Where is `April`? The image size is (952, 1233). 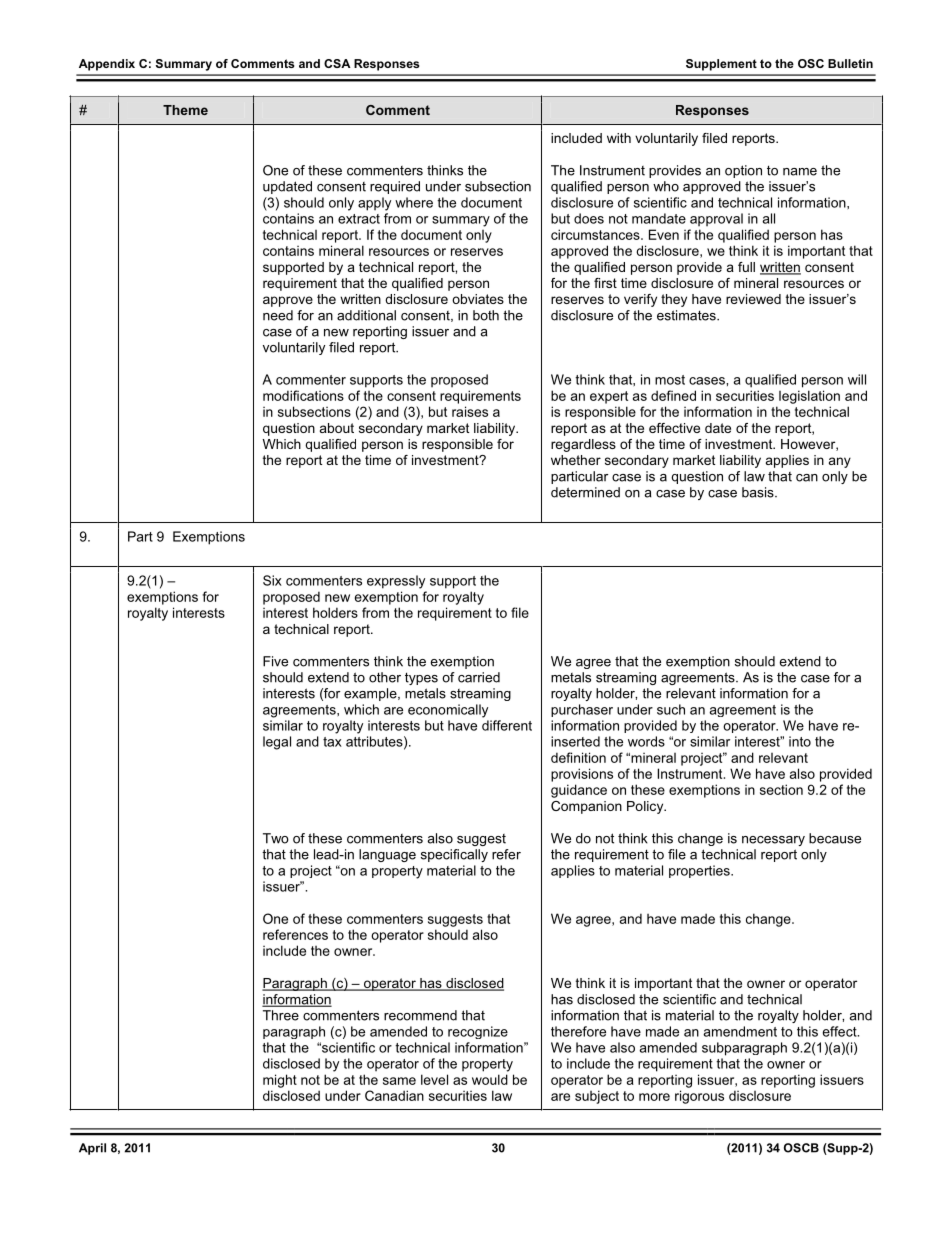 April is located at coordinates (92, 1149).
